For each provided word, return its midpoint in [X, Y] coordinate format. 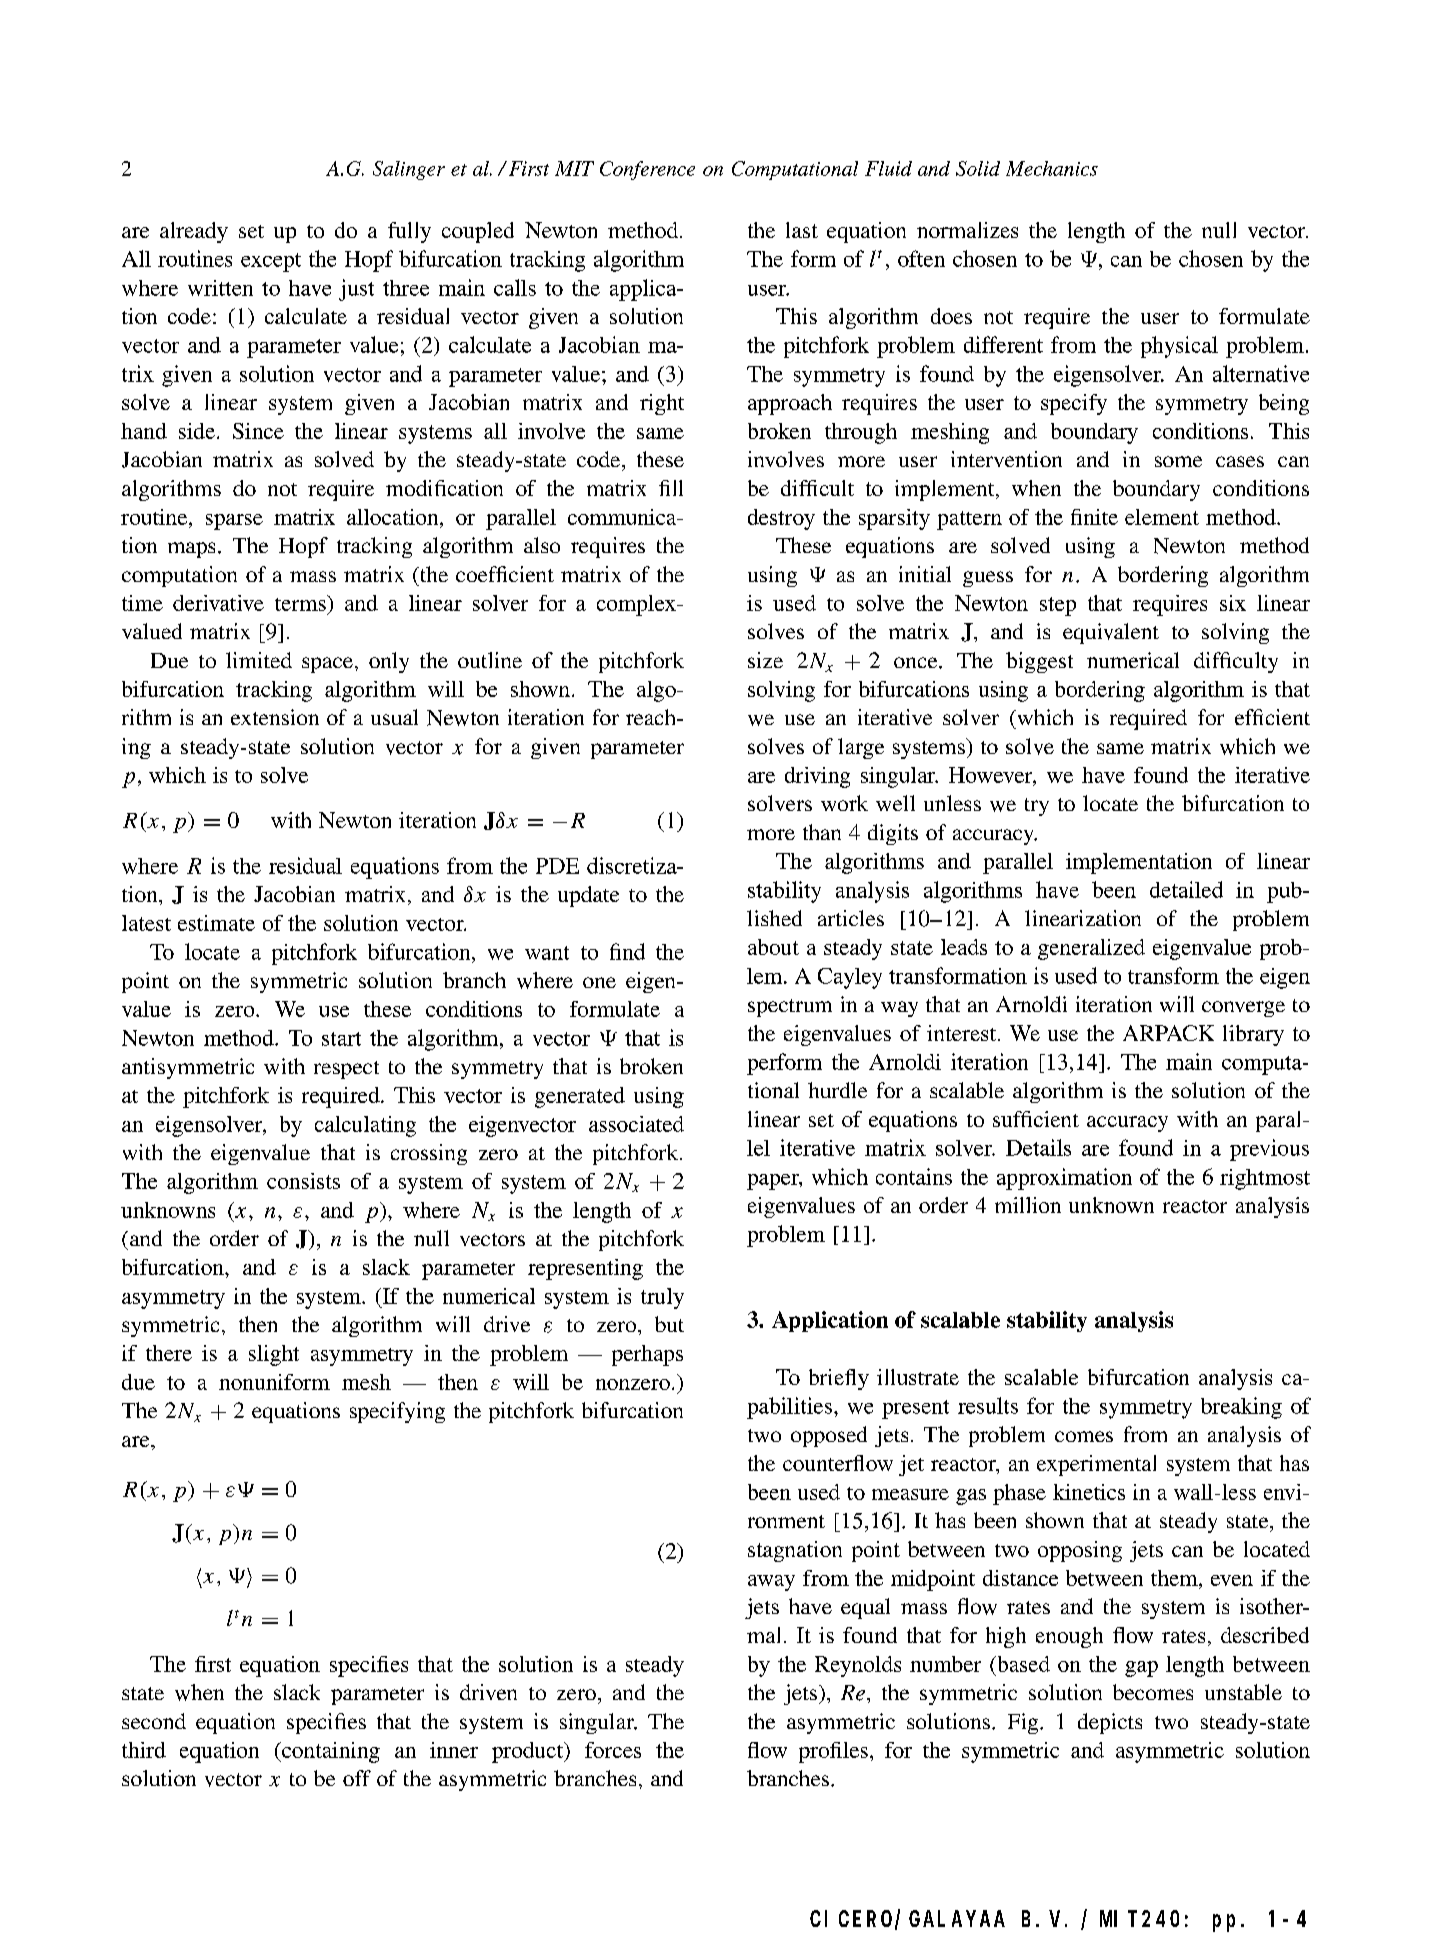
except [271, 262]
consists [303, 1181]
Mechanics [1052, 168]
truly [662, 1298]
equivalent [1111, 633]
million [1028, 1205]
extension [275, 717]
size [765, 660]
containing [330, 1752]
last [802, 230]
